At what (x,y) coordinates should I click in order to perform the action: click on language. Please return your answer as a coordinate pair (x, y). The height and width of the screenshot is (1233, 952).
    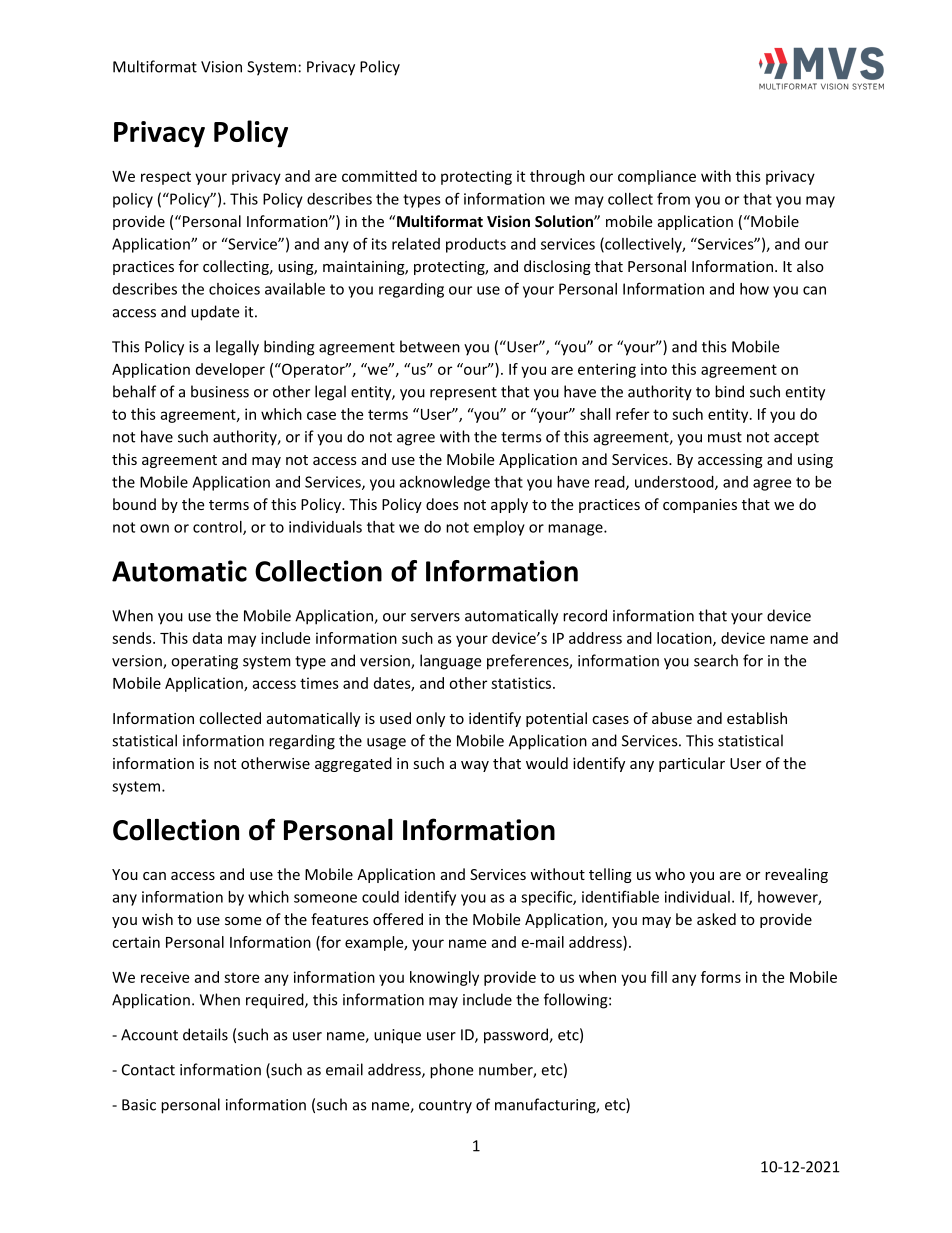
    Looking at the image, I should click on (450, 662).
